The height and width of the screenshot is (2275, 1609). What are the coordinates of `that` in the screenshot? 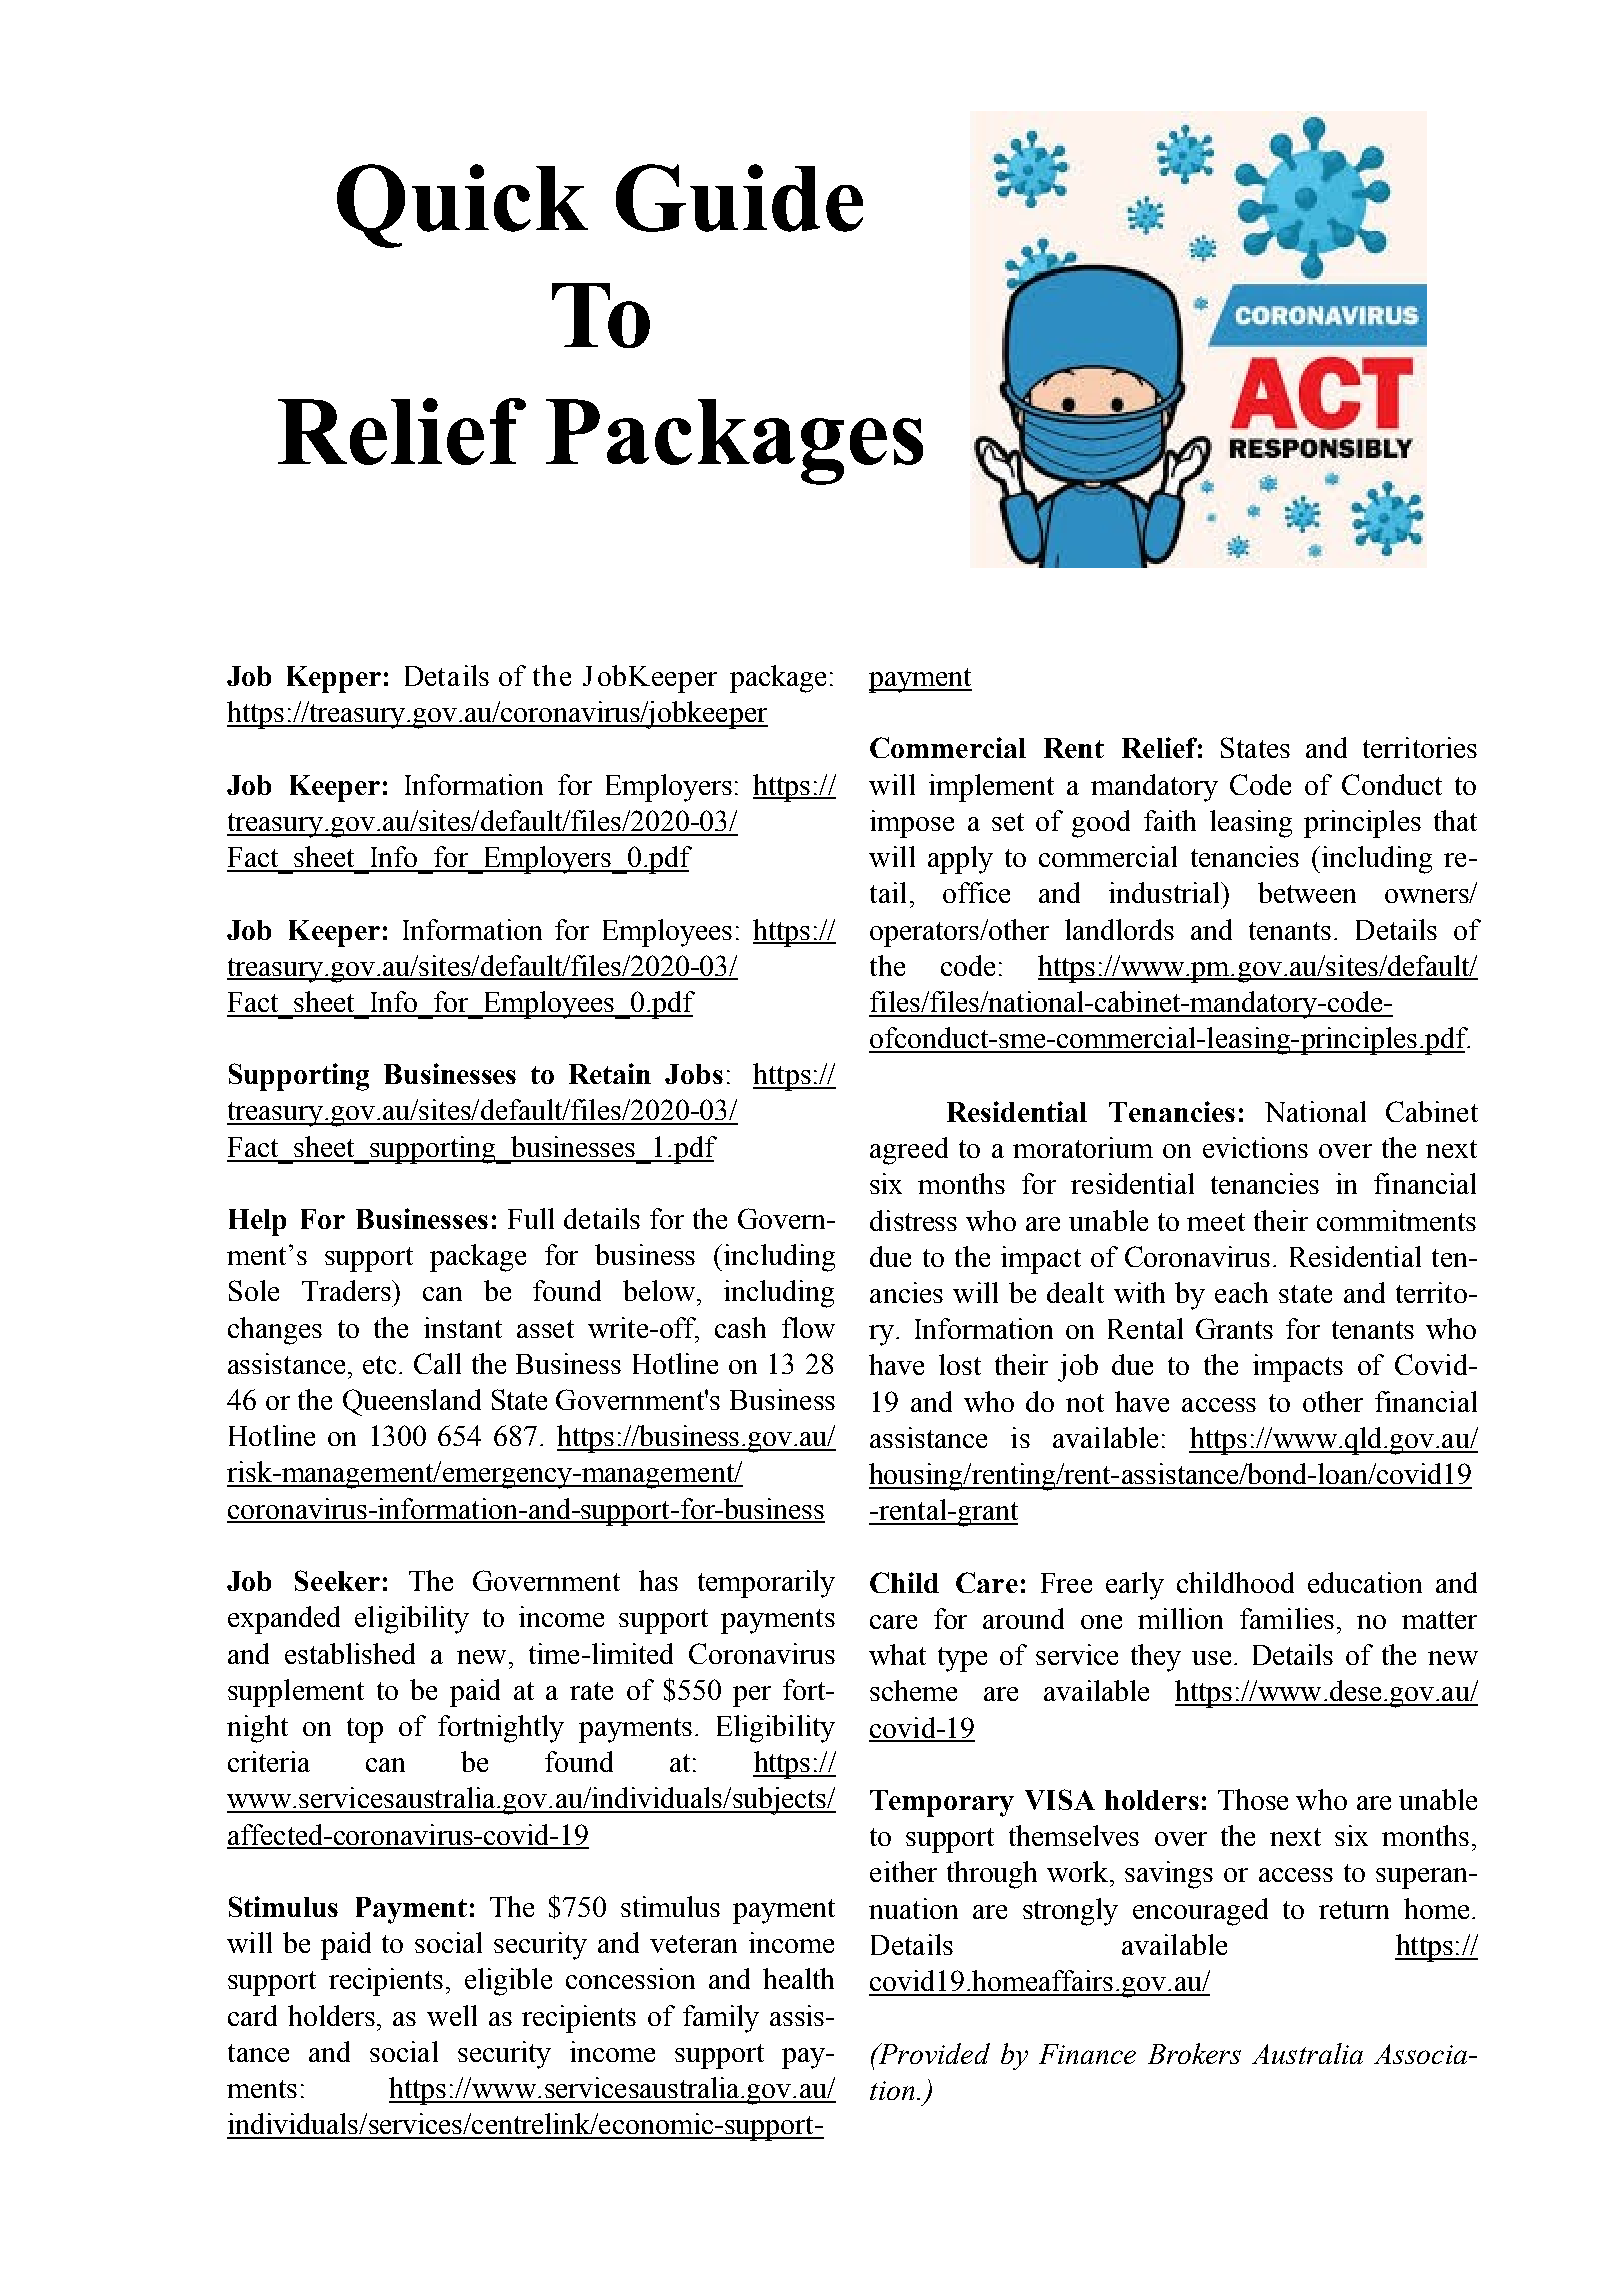 It's located at (1455, 820).
